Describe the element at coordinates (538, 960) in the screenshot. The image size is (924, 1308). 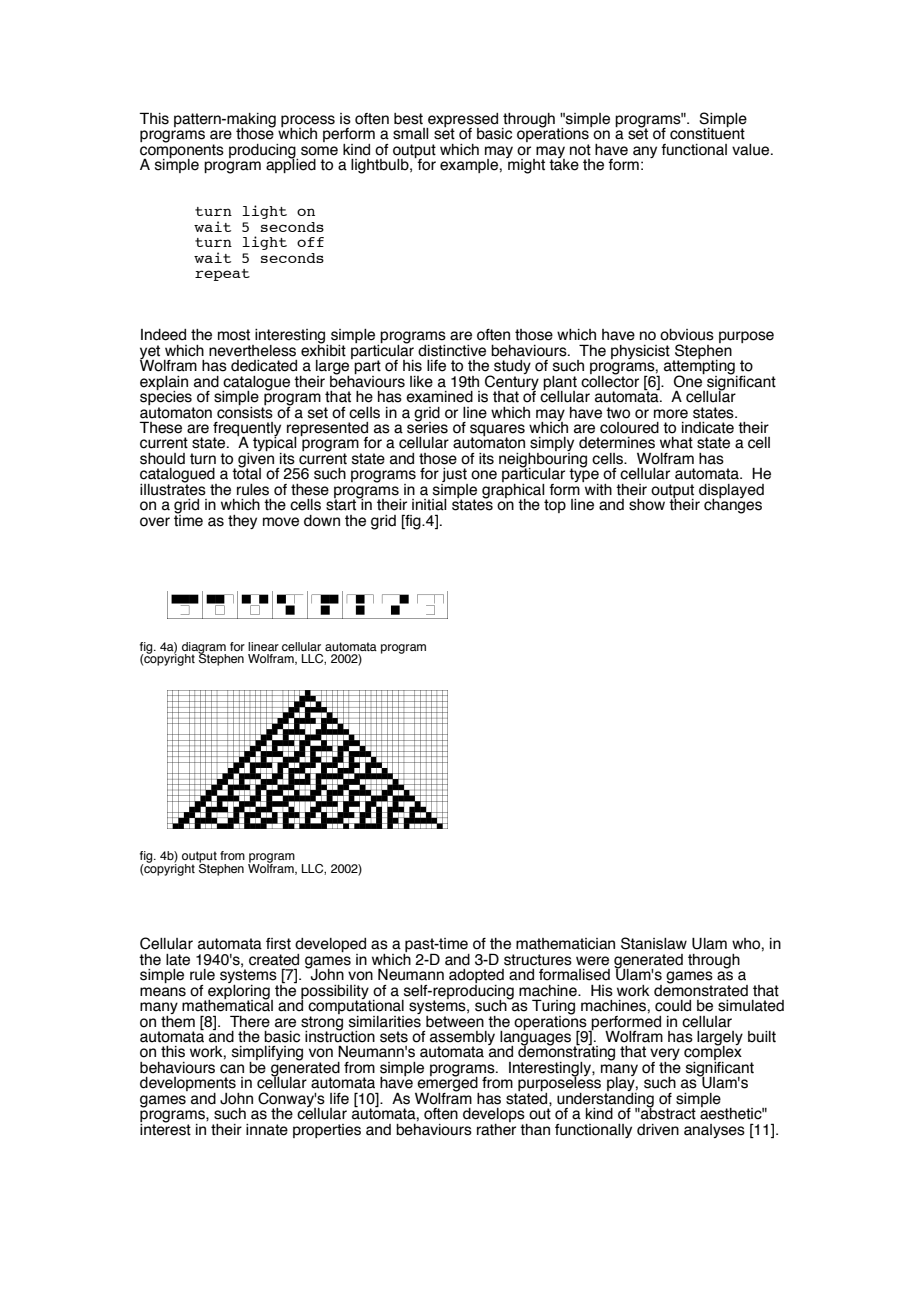
I see `structures` at that location.
